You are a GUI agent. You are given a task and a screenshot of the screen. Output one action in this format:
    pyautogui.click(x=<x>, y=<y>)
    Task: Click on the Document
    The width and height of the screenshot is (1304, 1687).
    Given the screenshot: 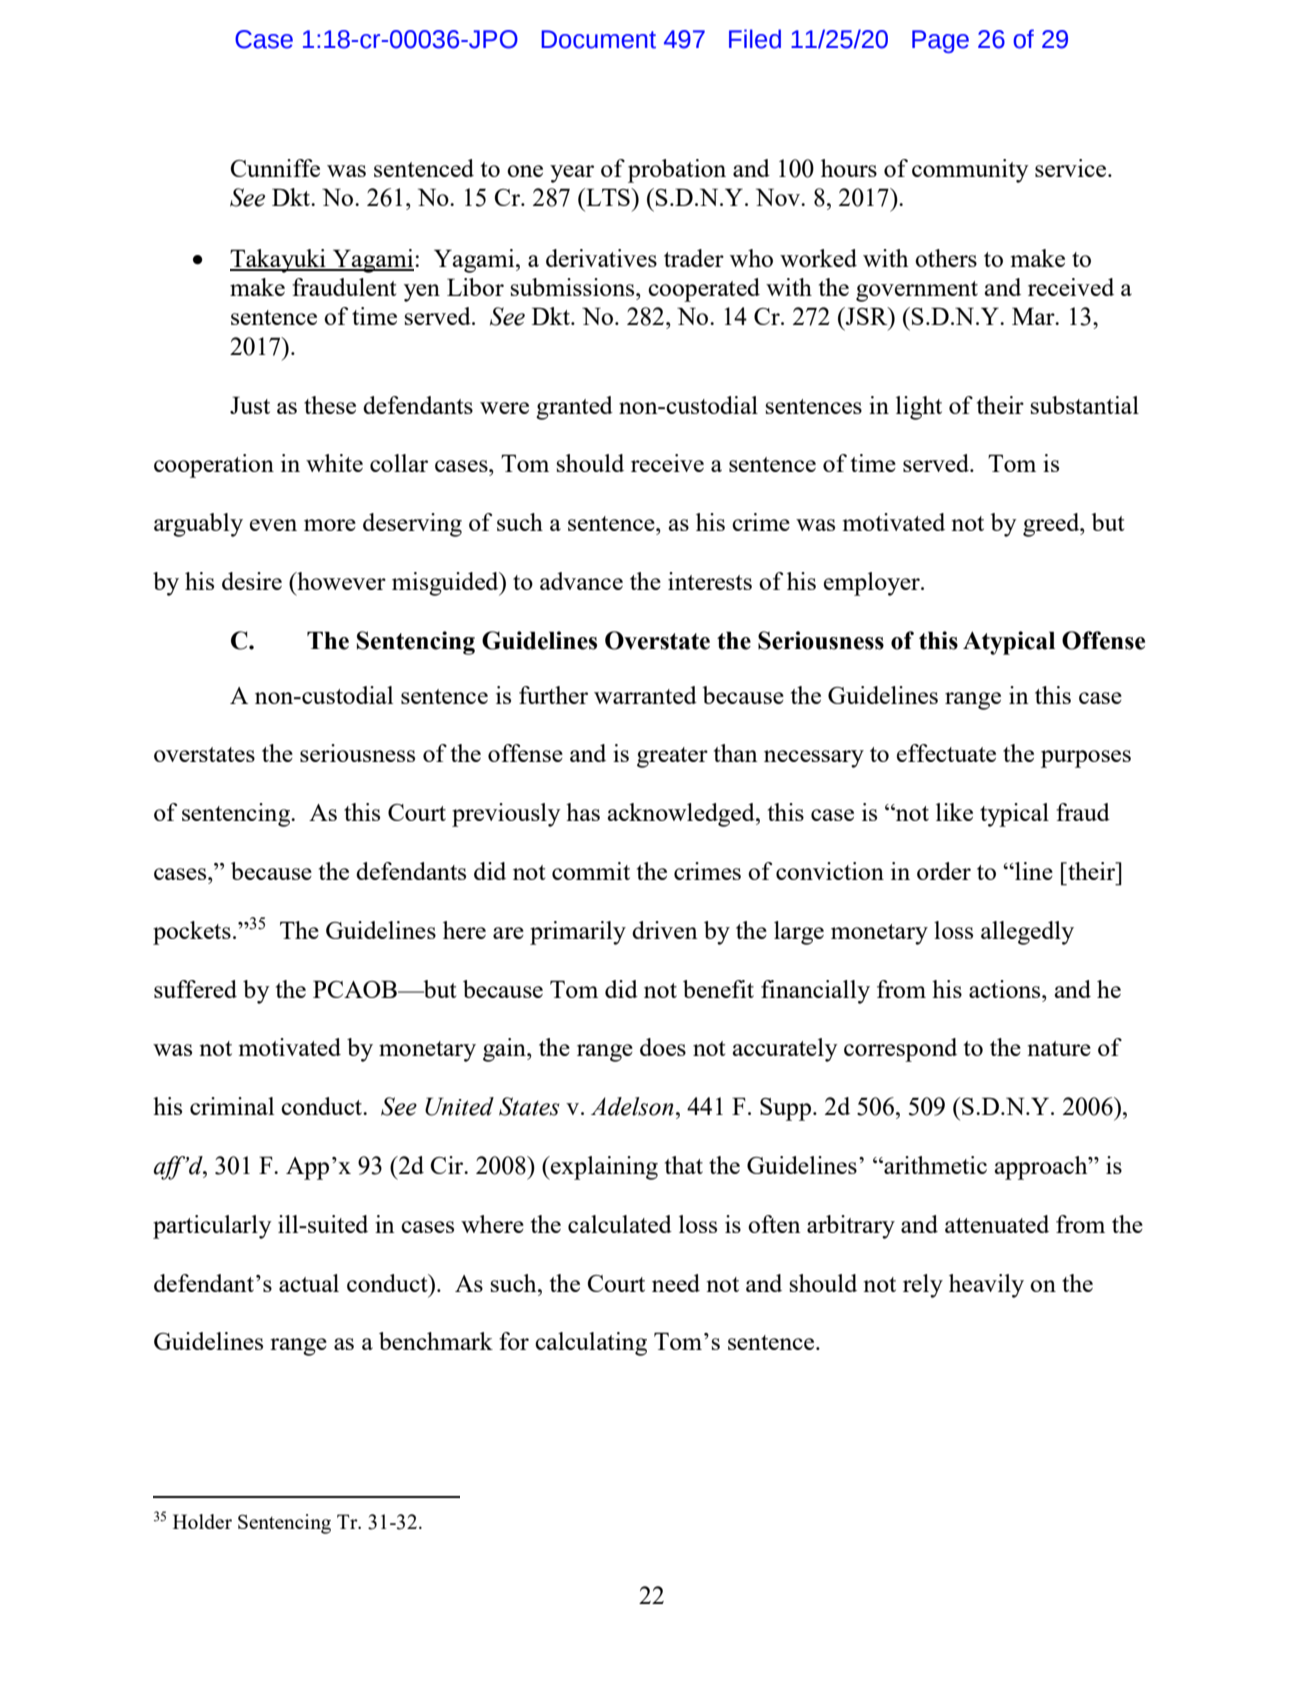 What is the action you would take?
    pyautogui.click(x=598, y=39)
